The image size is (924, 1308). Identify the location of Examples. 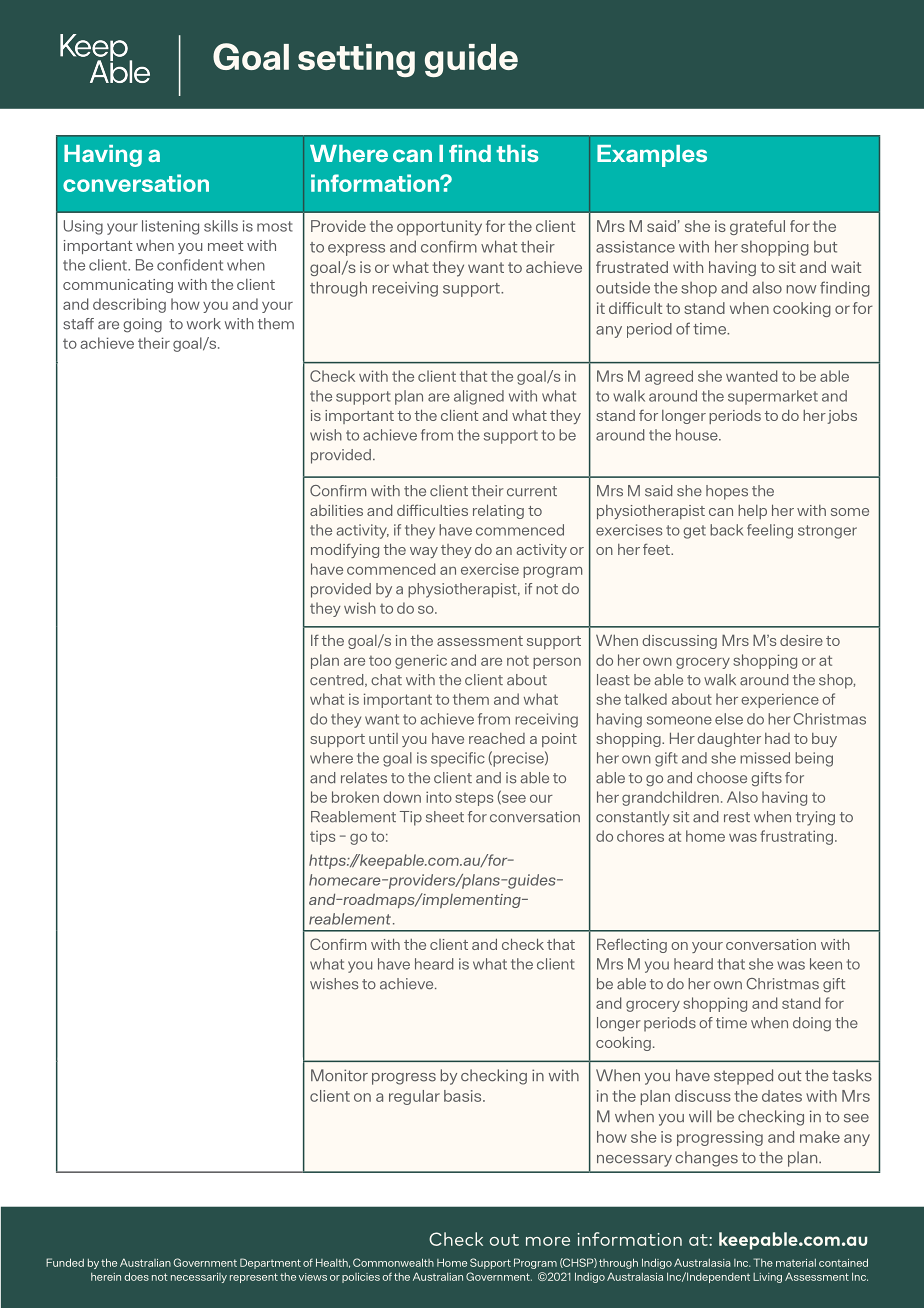
(652, 156).
